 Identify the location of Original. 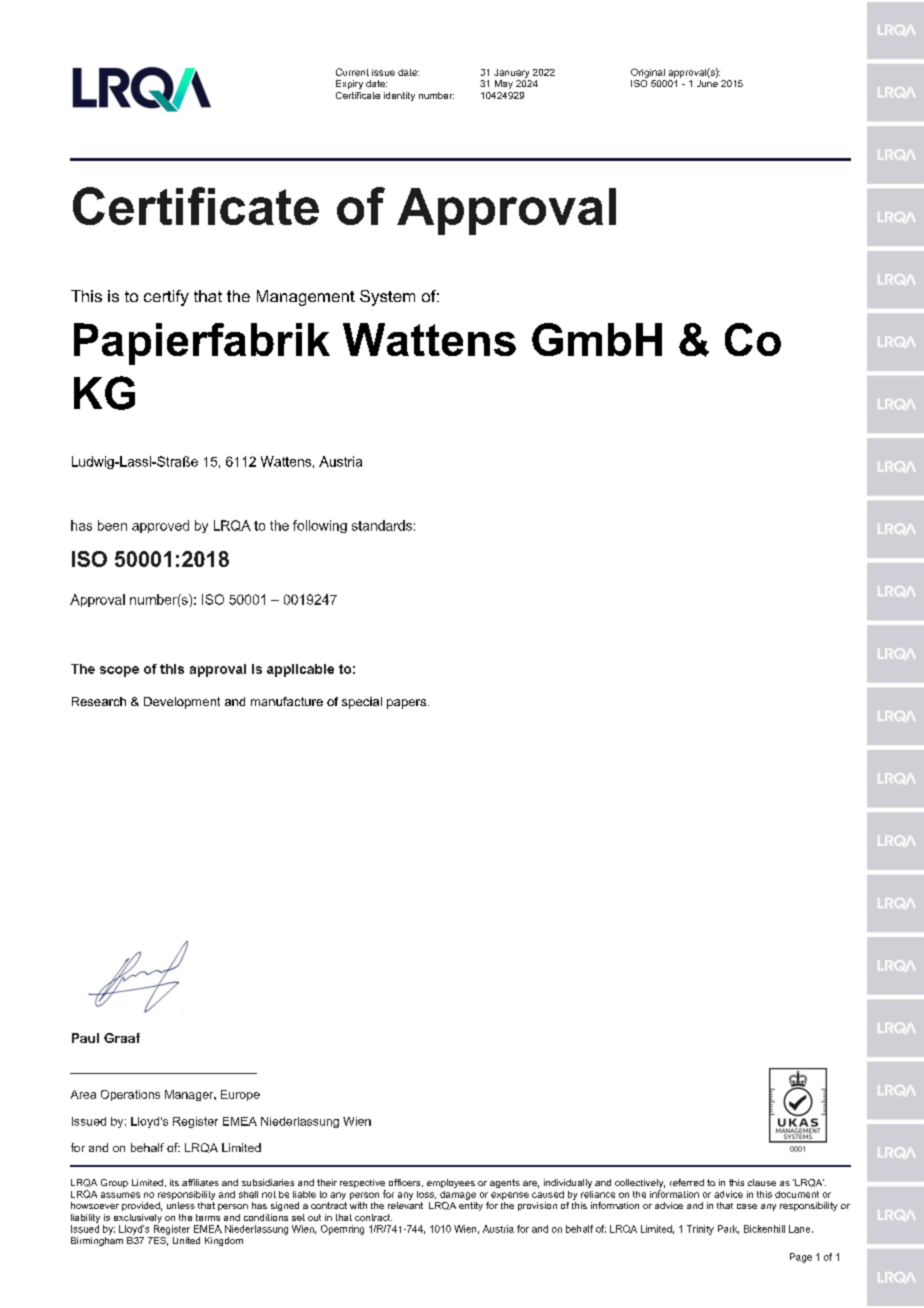
(648, 73).
